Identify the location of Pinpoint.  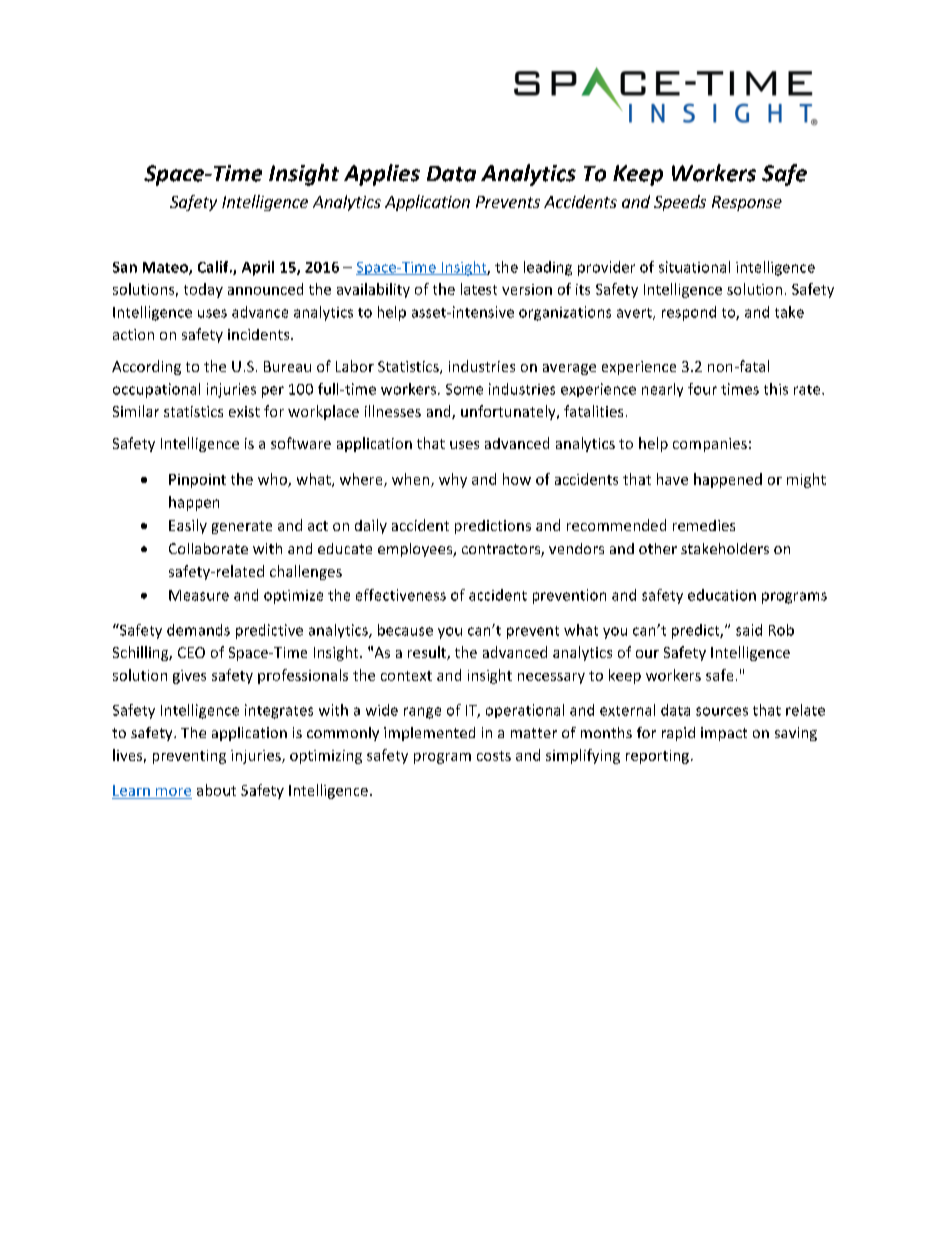
(197, 481).
